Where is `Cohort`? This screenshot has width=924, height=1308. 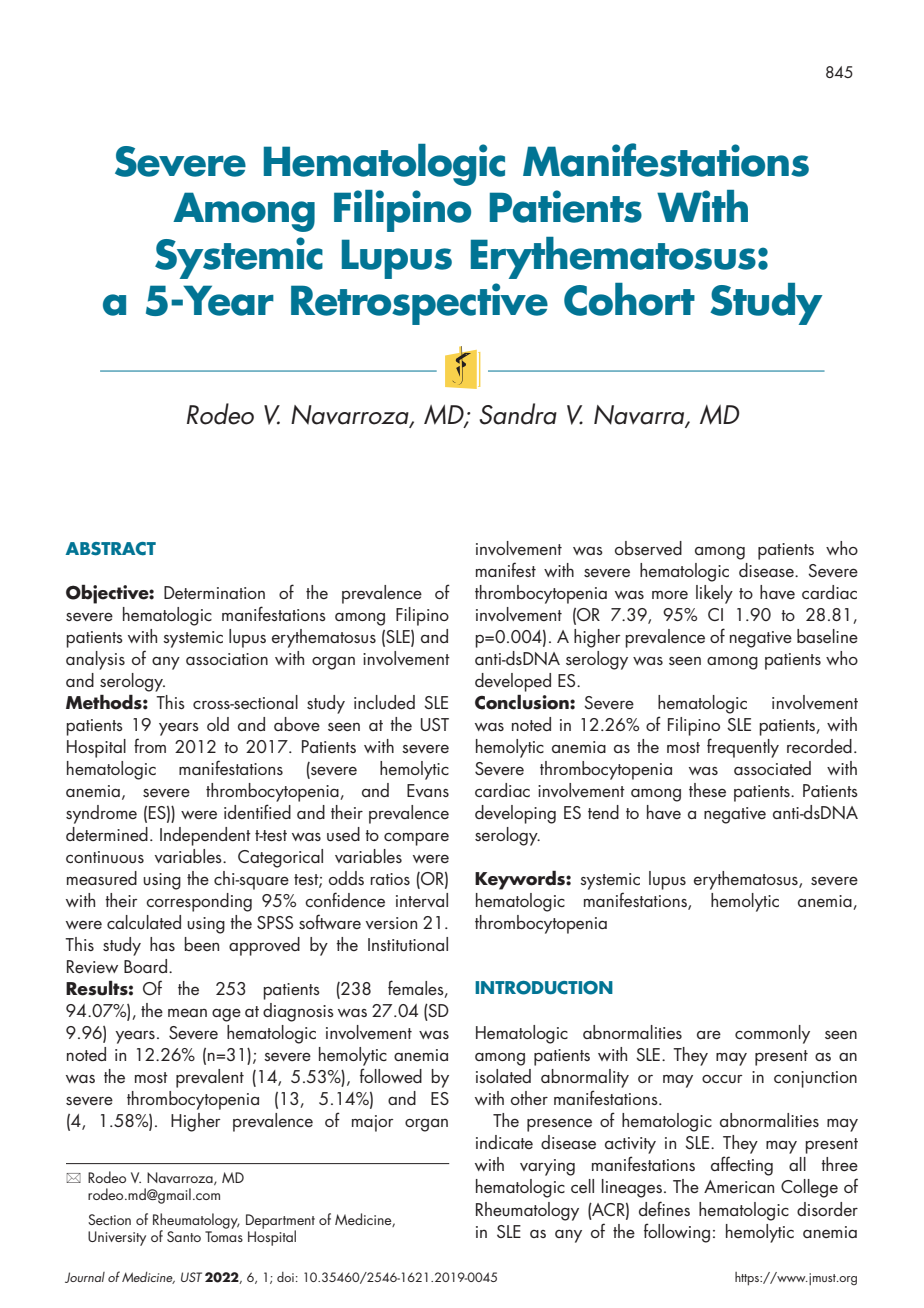
Cohort is located at coordinates (629, 299).
